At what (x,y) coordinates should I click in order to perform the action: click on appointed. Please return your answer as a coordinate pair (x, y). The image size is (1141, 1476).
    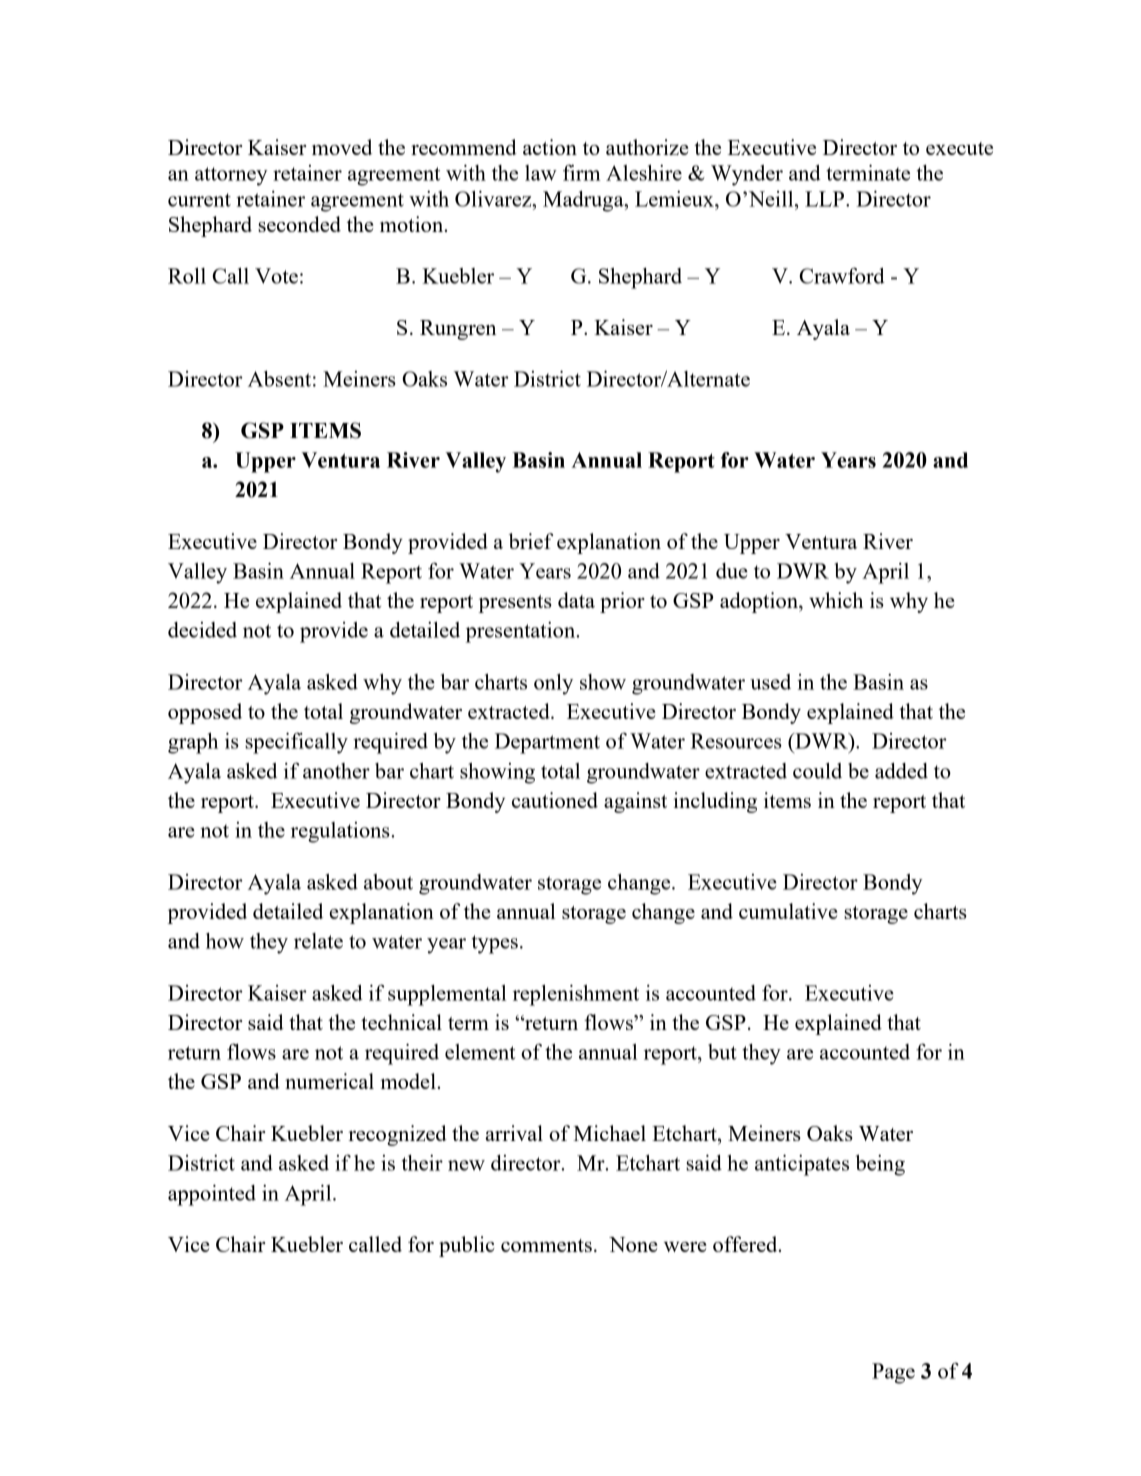
    Looking at the image, I should click on (212, 1195).
